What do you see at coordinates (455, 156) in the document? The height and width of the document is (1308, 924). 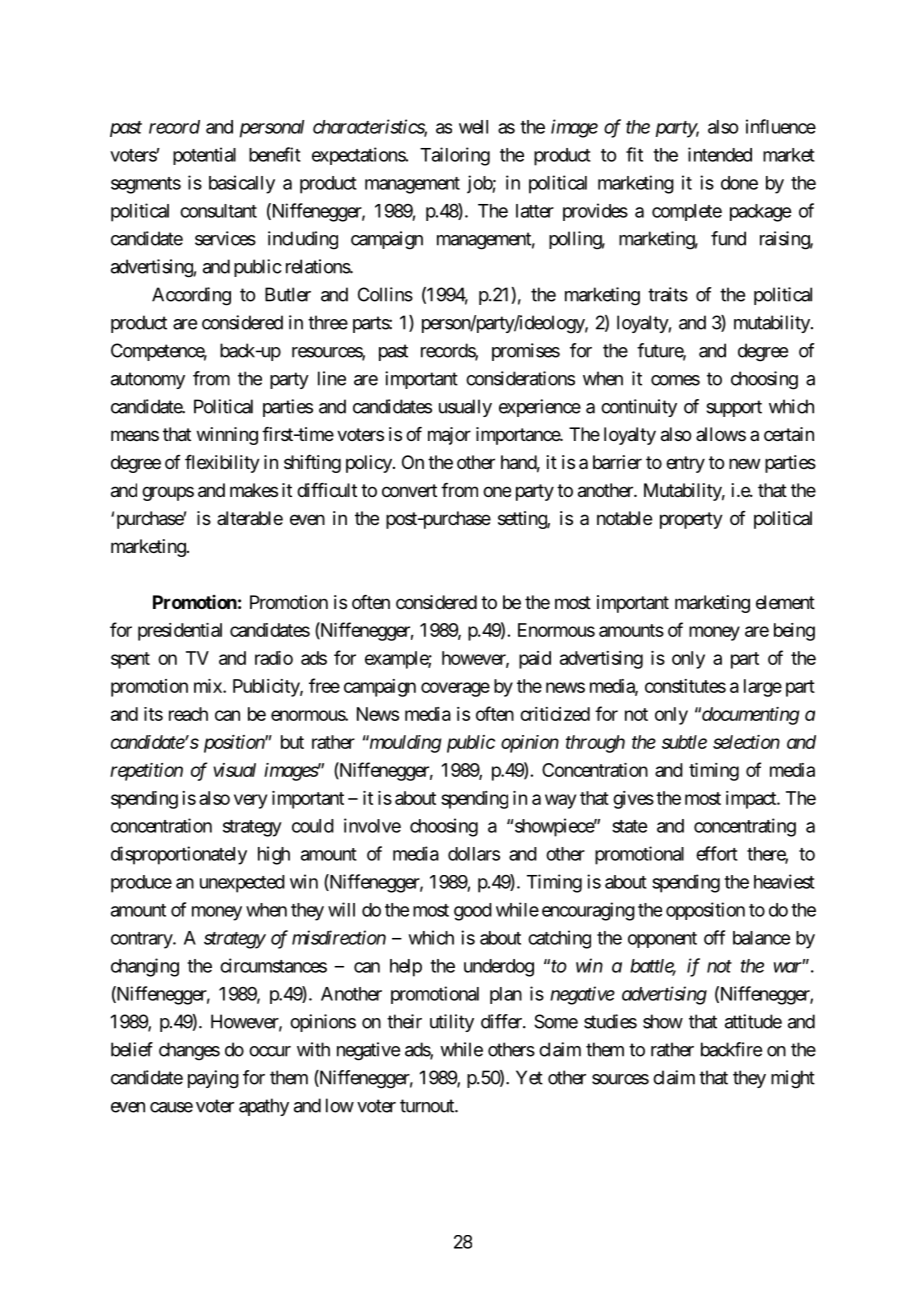 I see `Tailoring` at bounding box center [455, 156].
